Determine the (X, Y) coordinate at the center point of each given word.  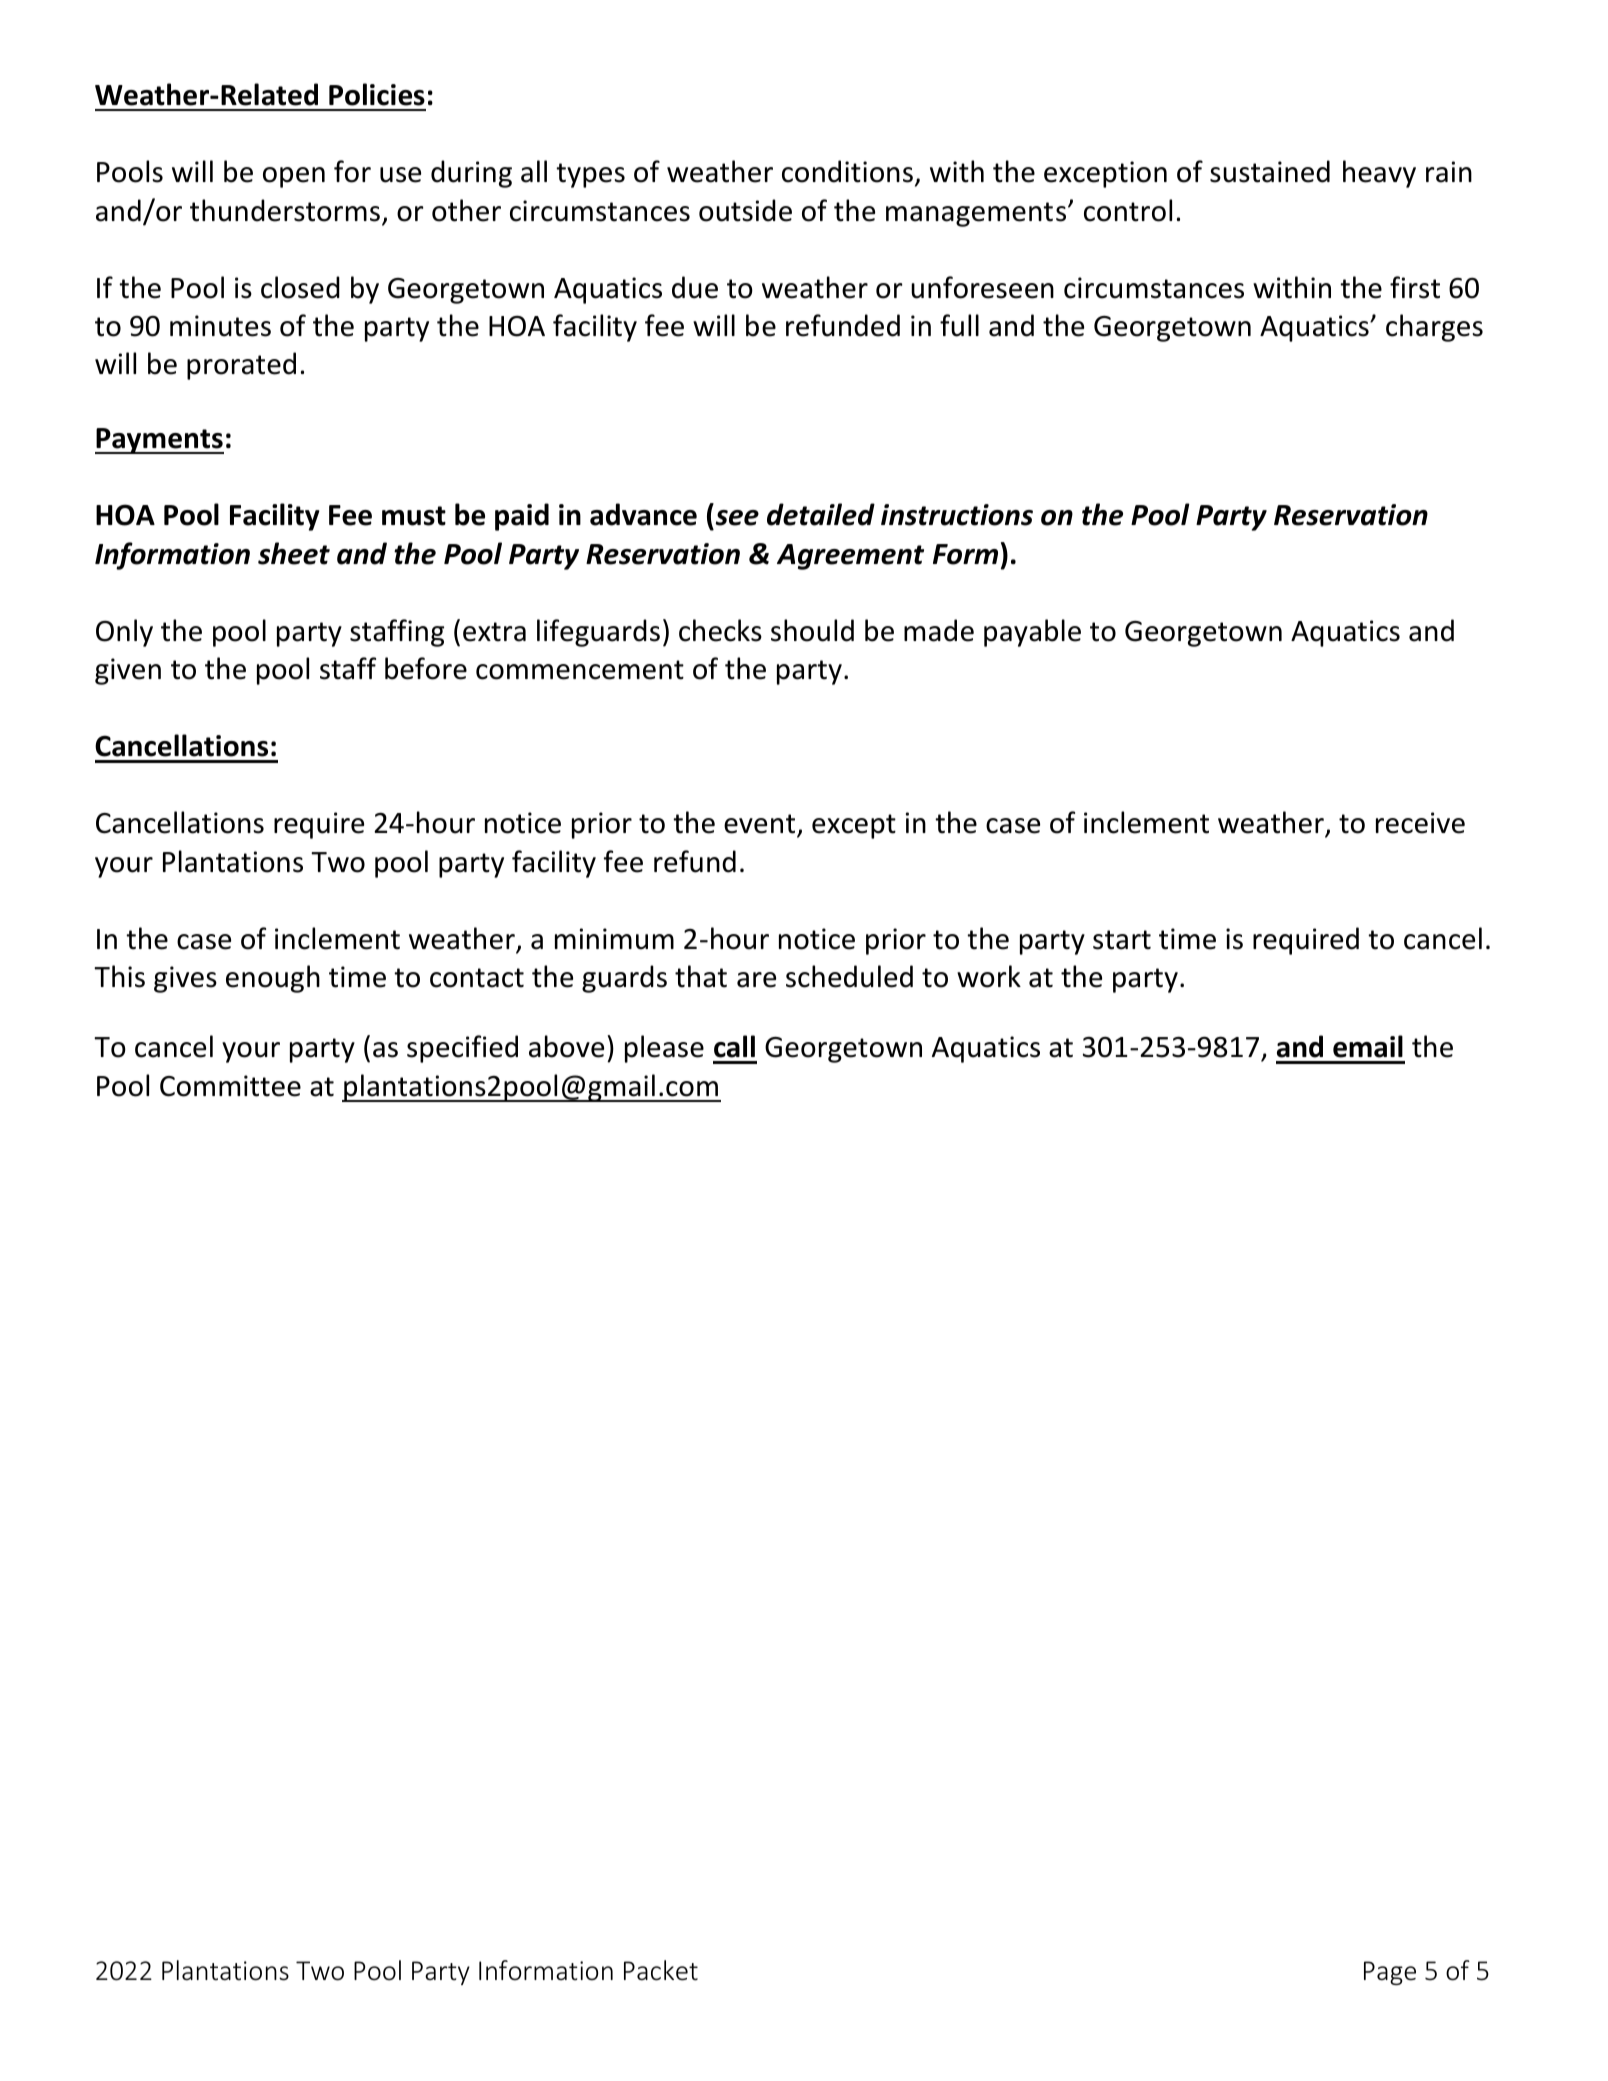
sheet (294, 553)
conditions (847, 171)
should (812, 630)
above (566, 1046)
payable (1032, 633)
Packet (661, 1970)
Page (1390, 1973)
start (1122, 940)
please (664, 1049)
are (756, 980)
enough (273, 979)
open (294, 177)
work (989, 976)
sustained (1270, 171)
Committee (230, 1086)
